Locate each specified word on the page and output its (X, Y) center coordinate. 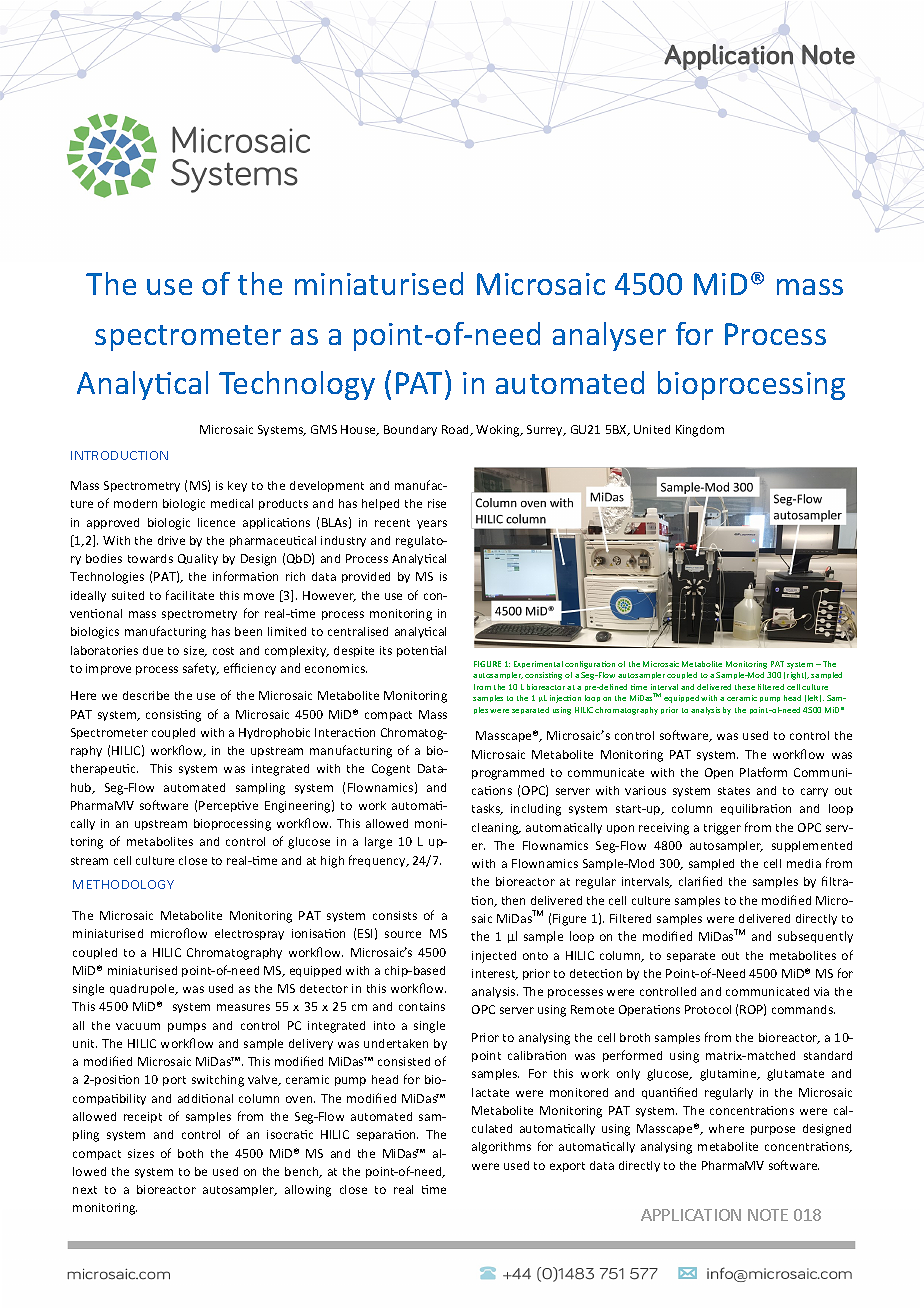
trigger (722, 829)
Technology (297, 385)
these (745, 687)
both (190, 1153)
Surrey (546, 430)
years (432, 524)
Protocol (708, 1009)
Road (457, 430)
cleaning (496, 829)
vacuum (138, 1026)
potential (421, 651)
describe (146, 695)
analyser (609, 336)
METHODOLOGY (123, 884)
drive (171, 540)
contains (422, 1006)
